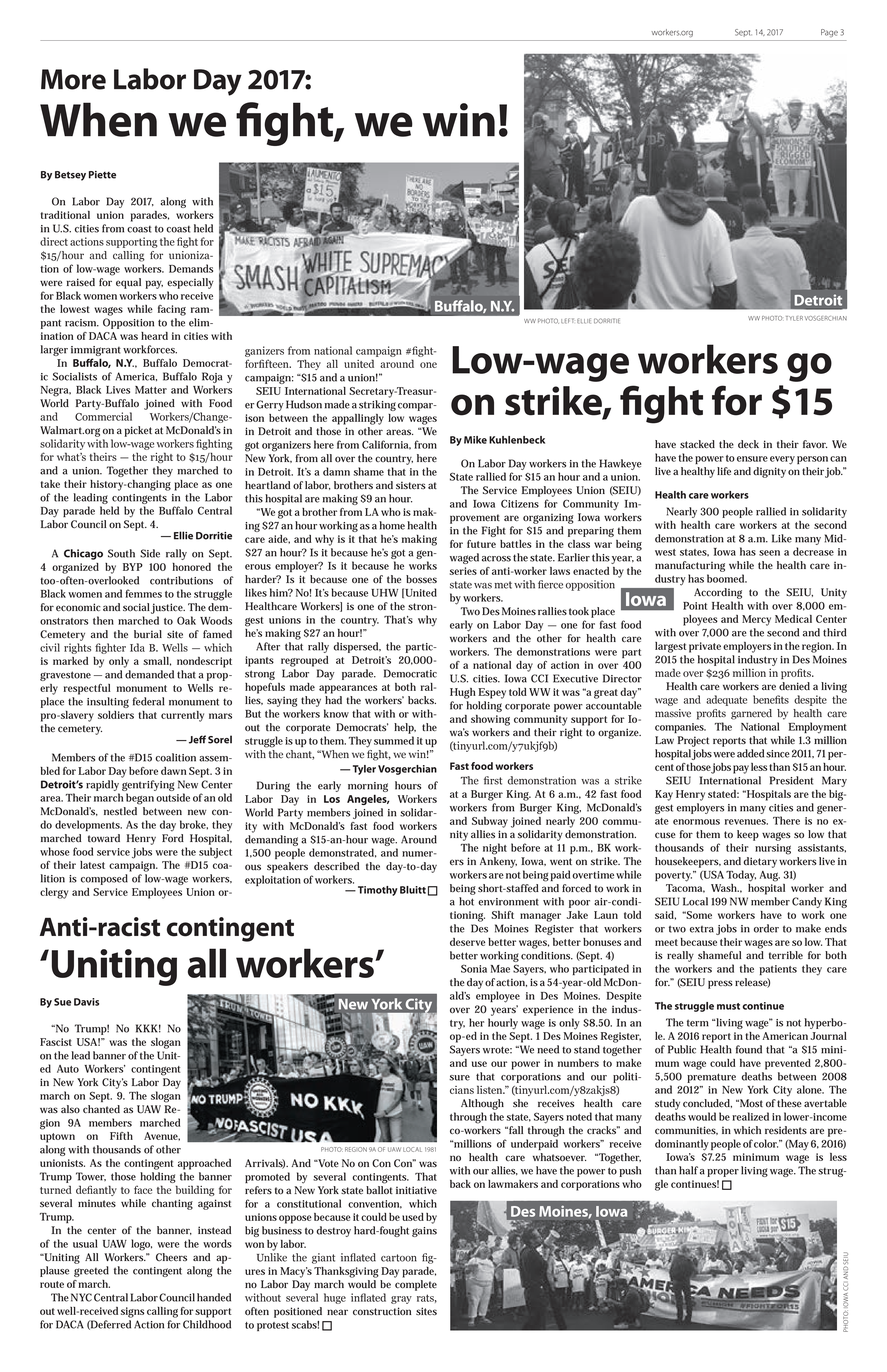 This screenshot has width=887, height=1372. I want to click on Hugh, so click(463, 693).
